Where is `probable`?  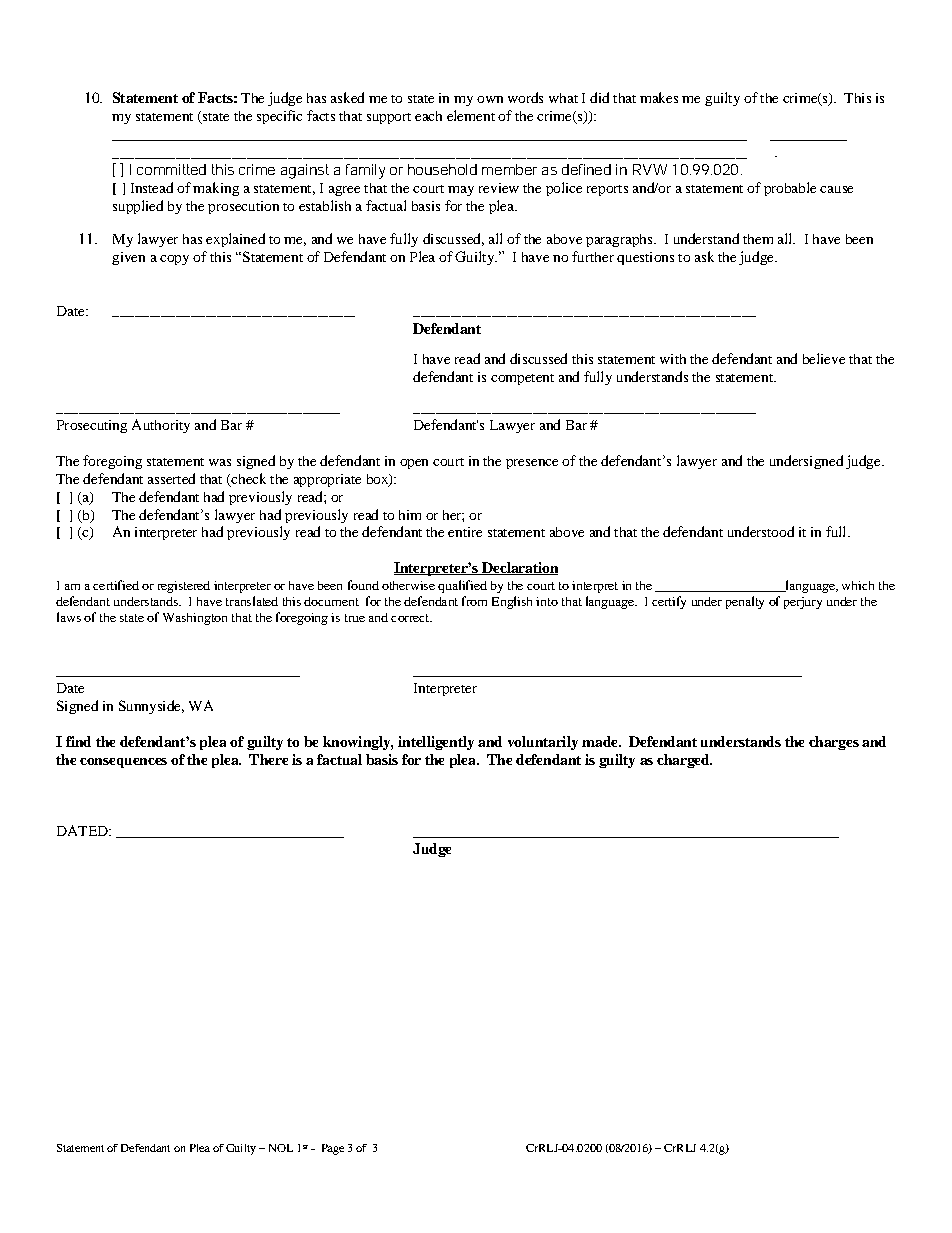 probable is located at coordinates (790, 189).
